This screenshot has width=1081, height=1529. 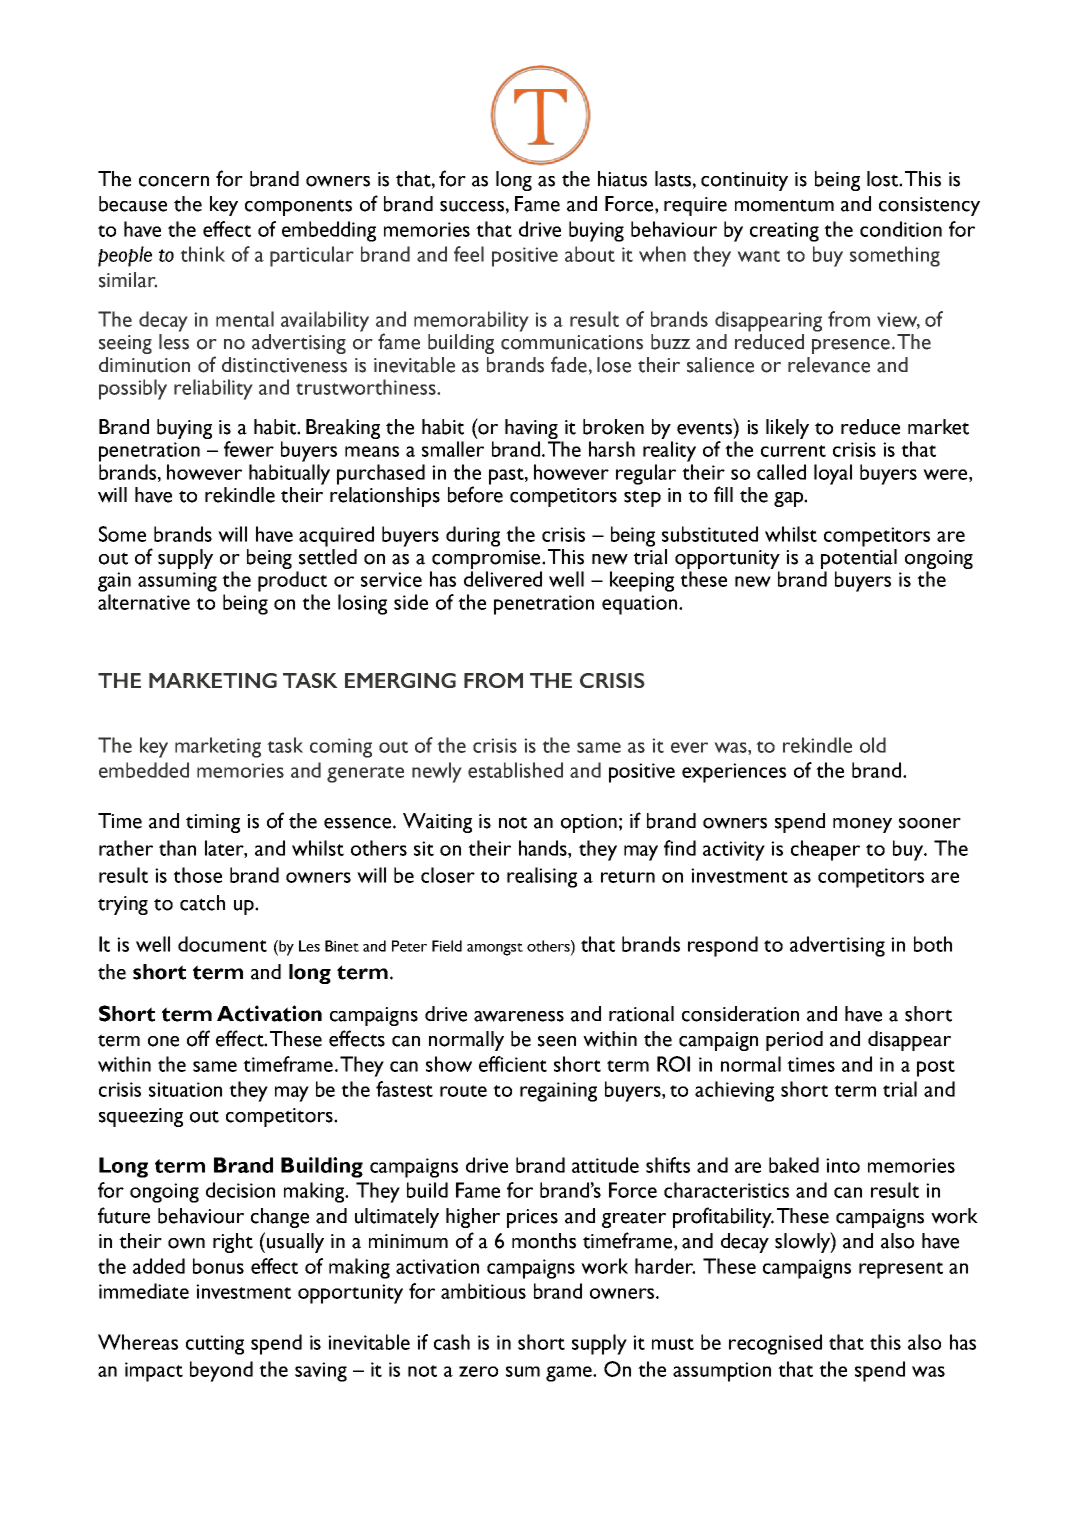 What do you see at coordinates (873, 745) in the screenshot?
I see `old` at bounding box center [873, 745].
